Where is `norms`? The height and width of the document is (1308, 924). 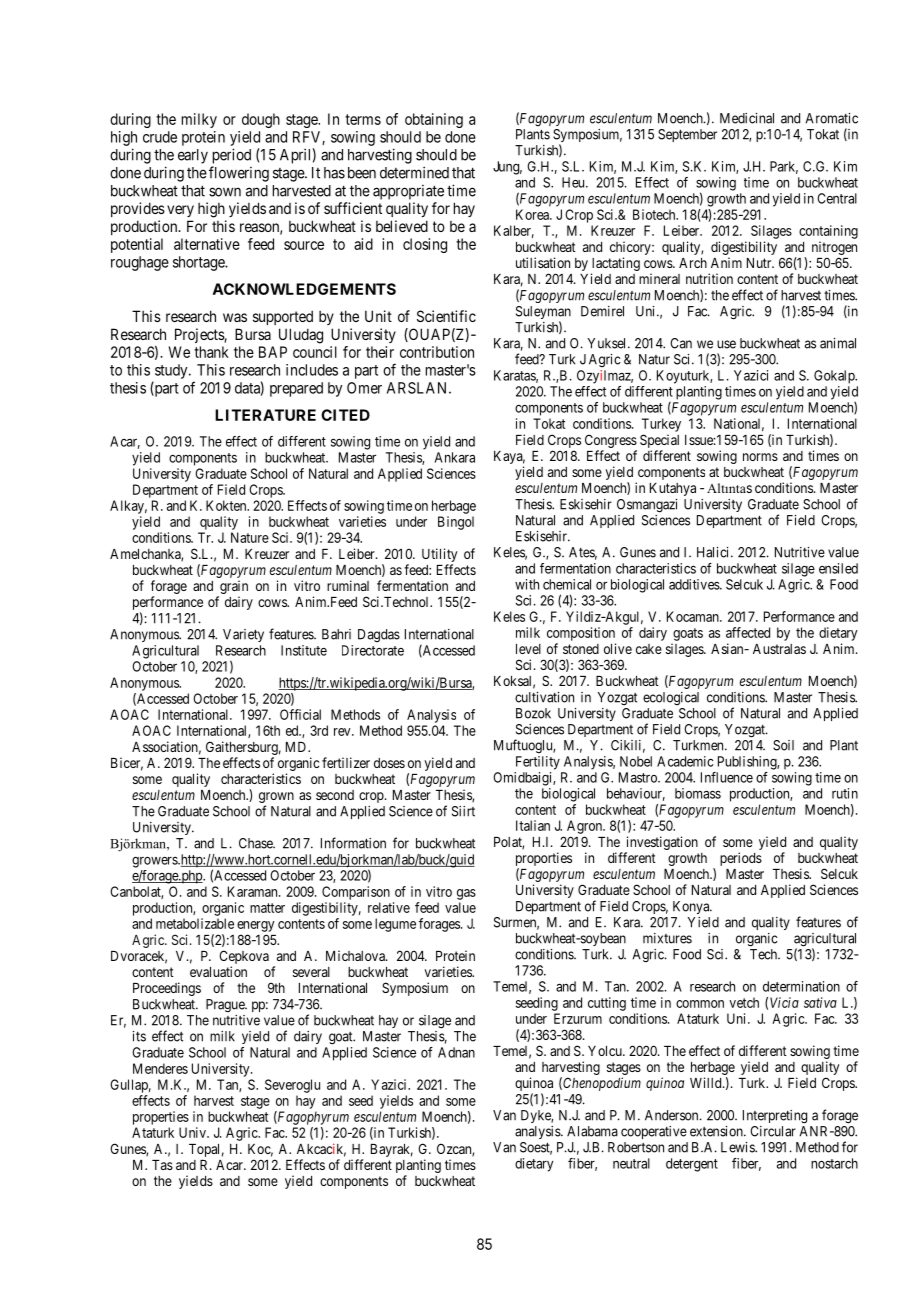 norms is located at coordinates (760, 457).
